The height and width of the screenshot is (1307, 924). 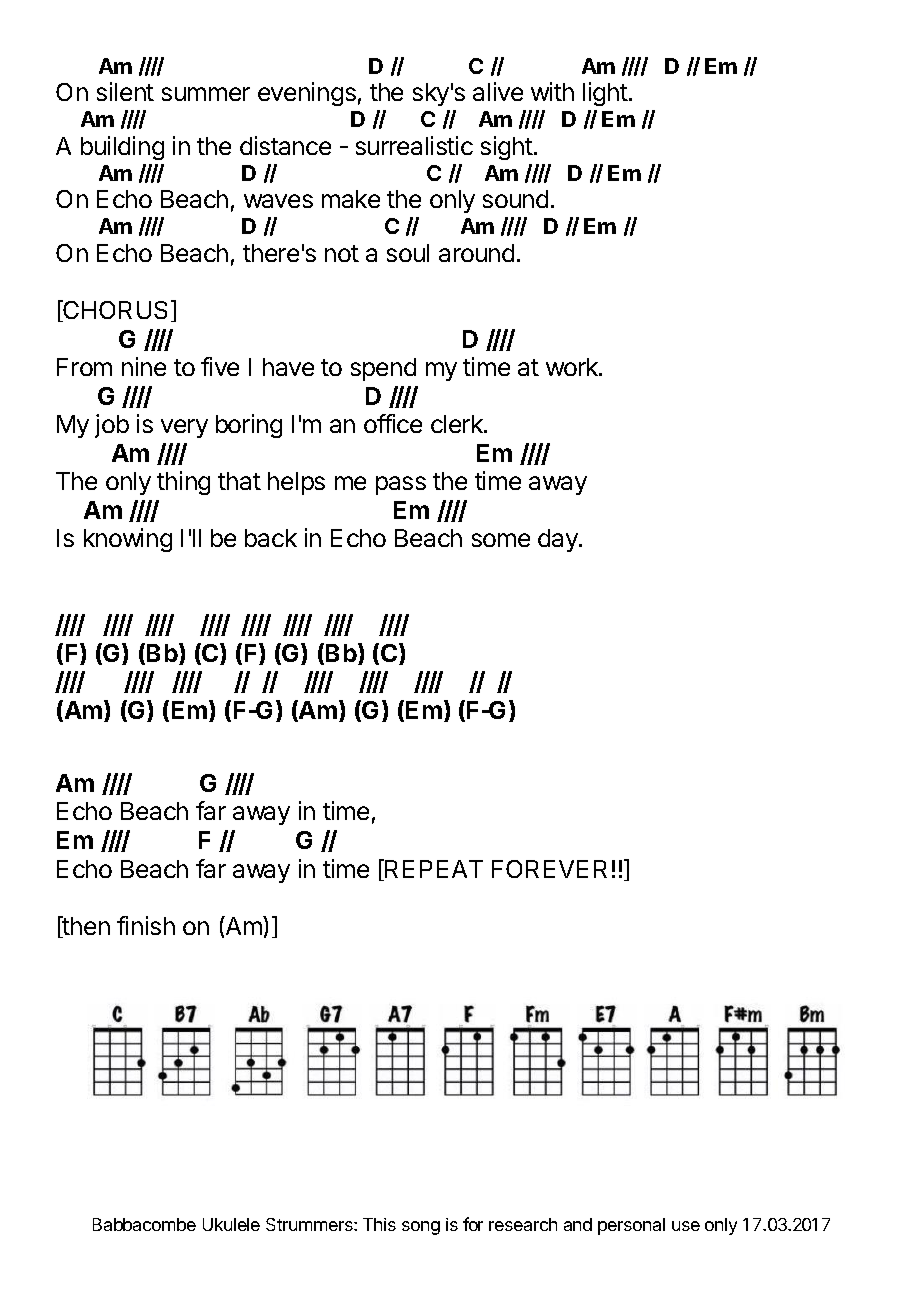 I want to click on light, so click(x=605, y=94).
